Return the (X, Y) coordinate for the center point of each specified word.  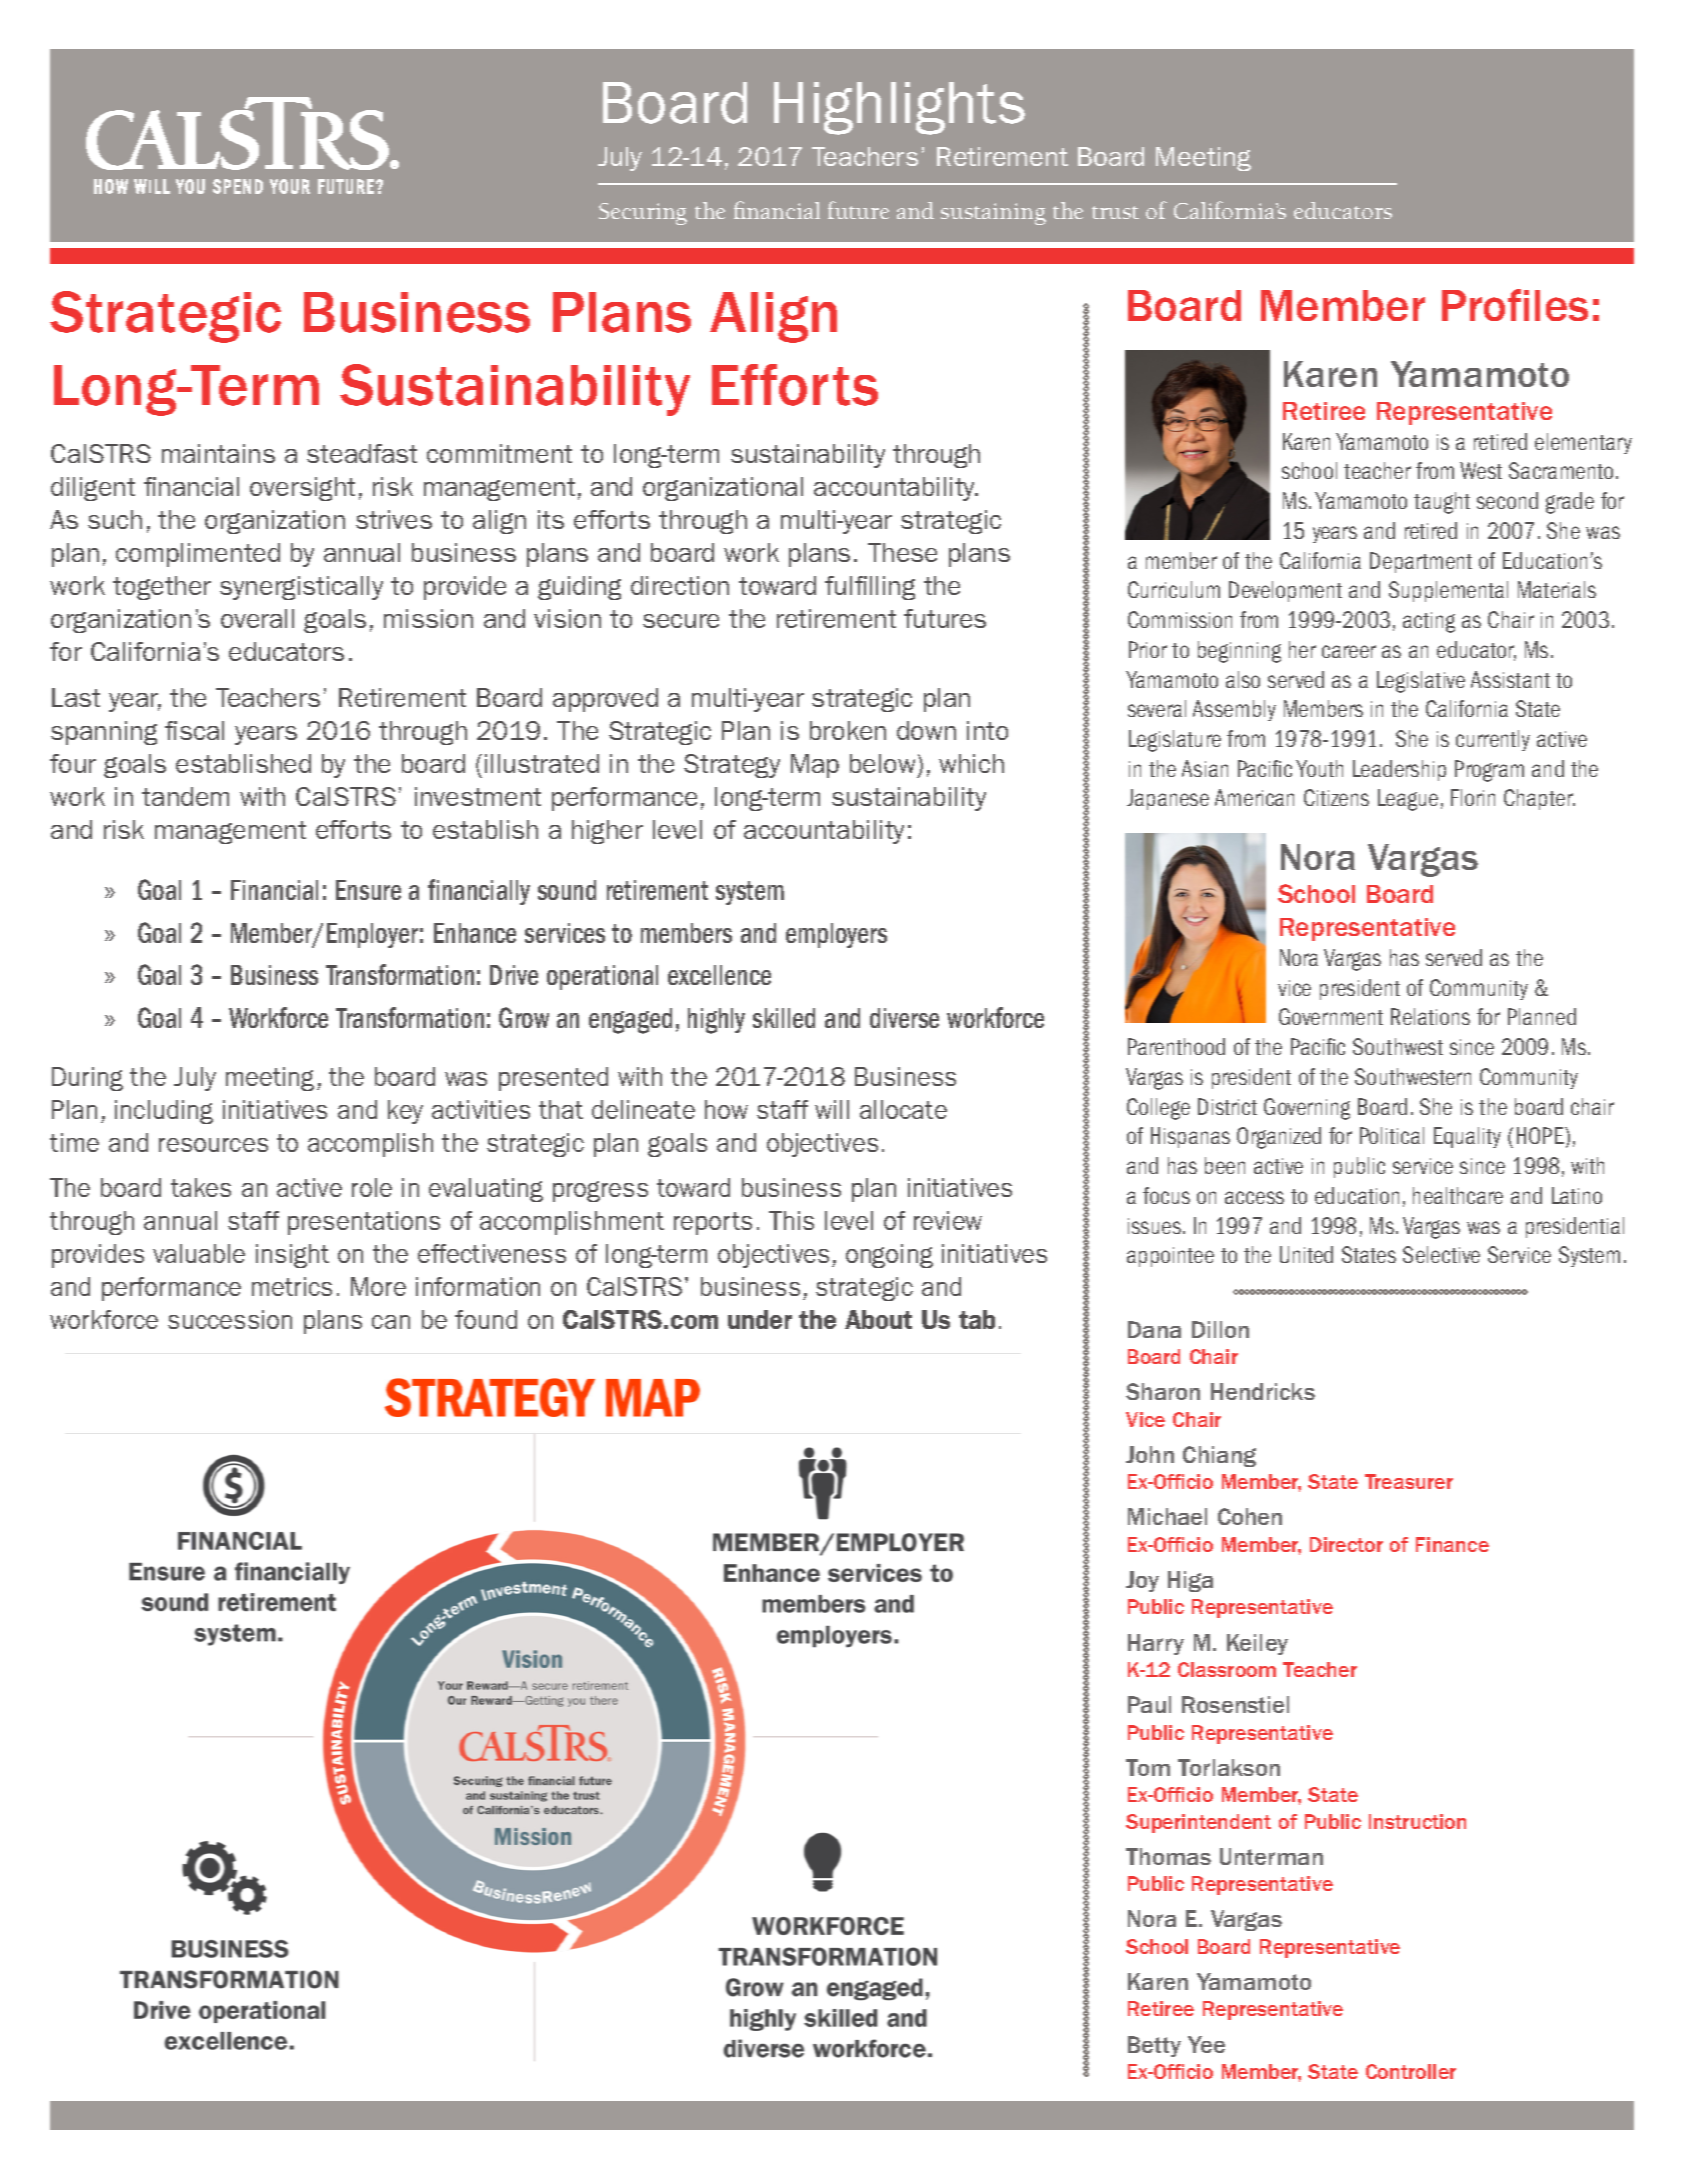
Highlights (899, 108)
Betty (1154, 2046)
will (832, 1109)
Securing (643, 214)
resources (213, 1145)
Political (1392, 1135)
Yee (1206, 2044)
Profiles (1515, 305)
